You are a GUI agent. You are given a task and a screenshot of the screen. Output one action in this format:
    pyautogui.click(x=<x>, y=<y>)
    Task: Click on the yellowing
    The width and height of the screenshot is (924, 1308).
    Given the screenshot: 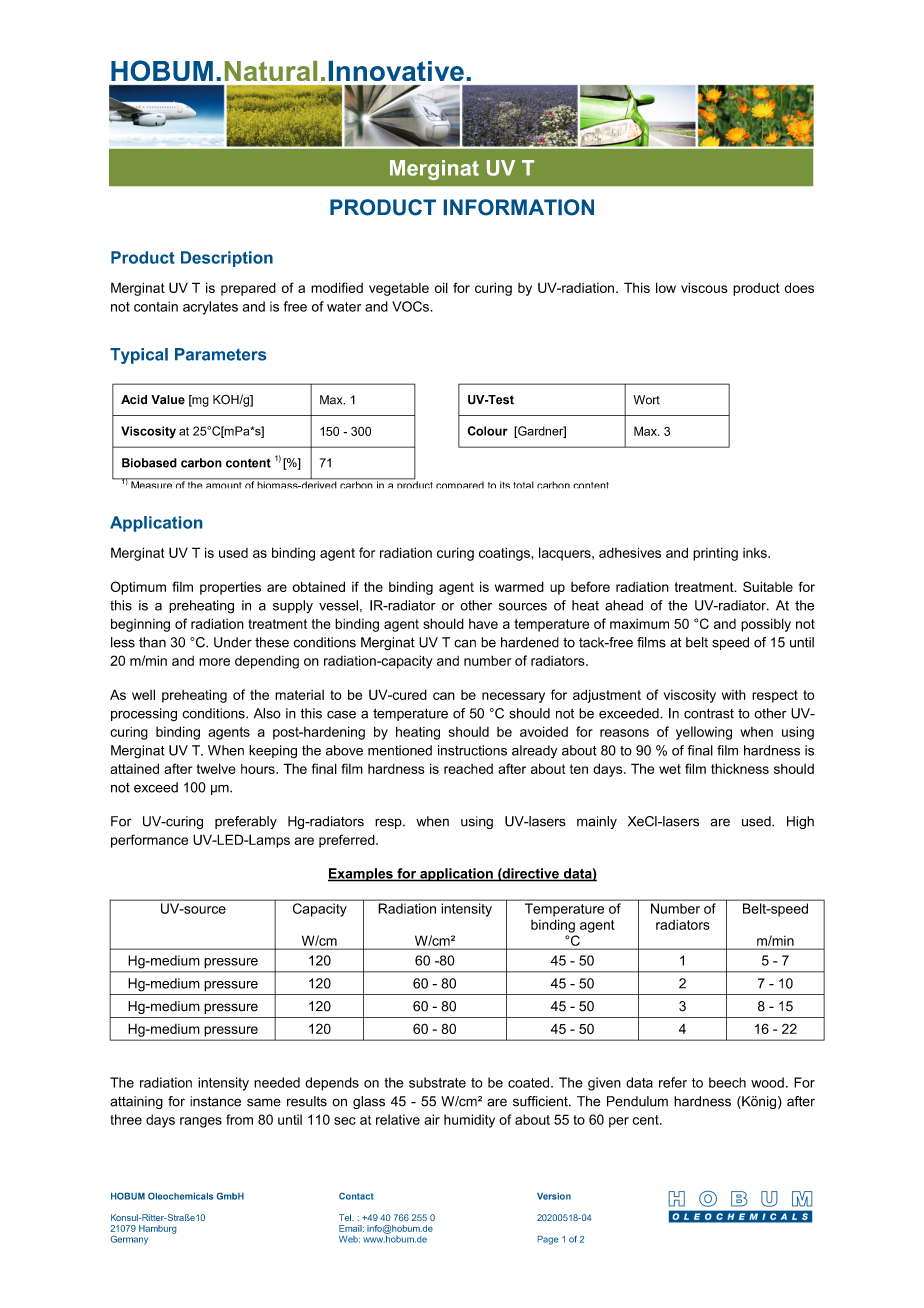 What is the action you would take?
    pyautogui.click(x=704, y=733)
